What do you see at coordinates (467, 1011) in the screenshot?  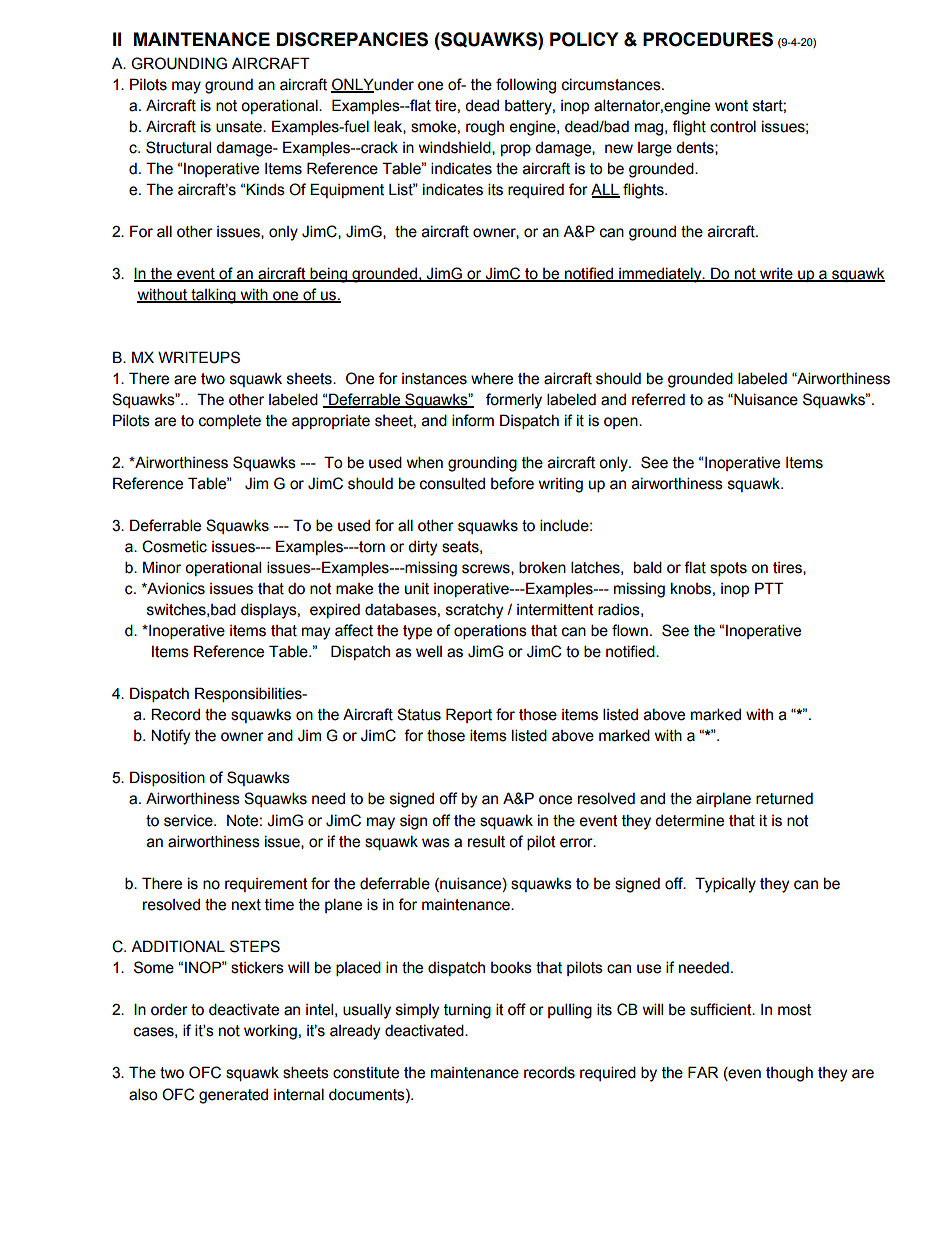 I see `turning` at bounding box center [467, 1011].
